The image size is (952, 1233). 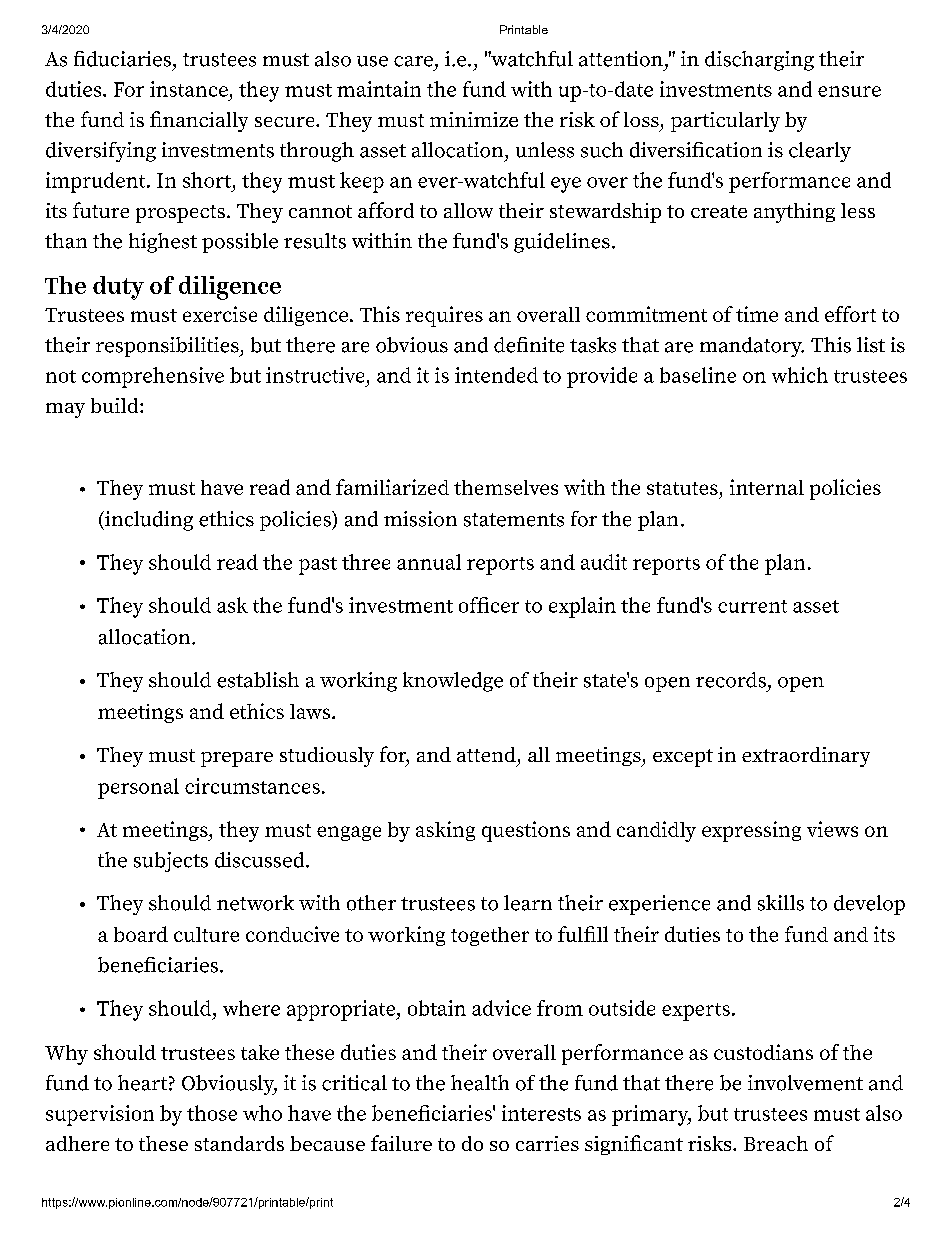 I want to click on extraordinary, so click(x=806, y=757).
